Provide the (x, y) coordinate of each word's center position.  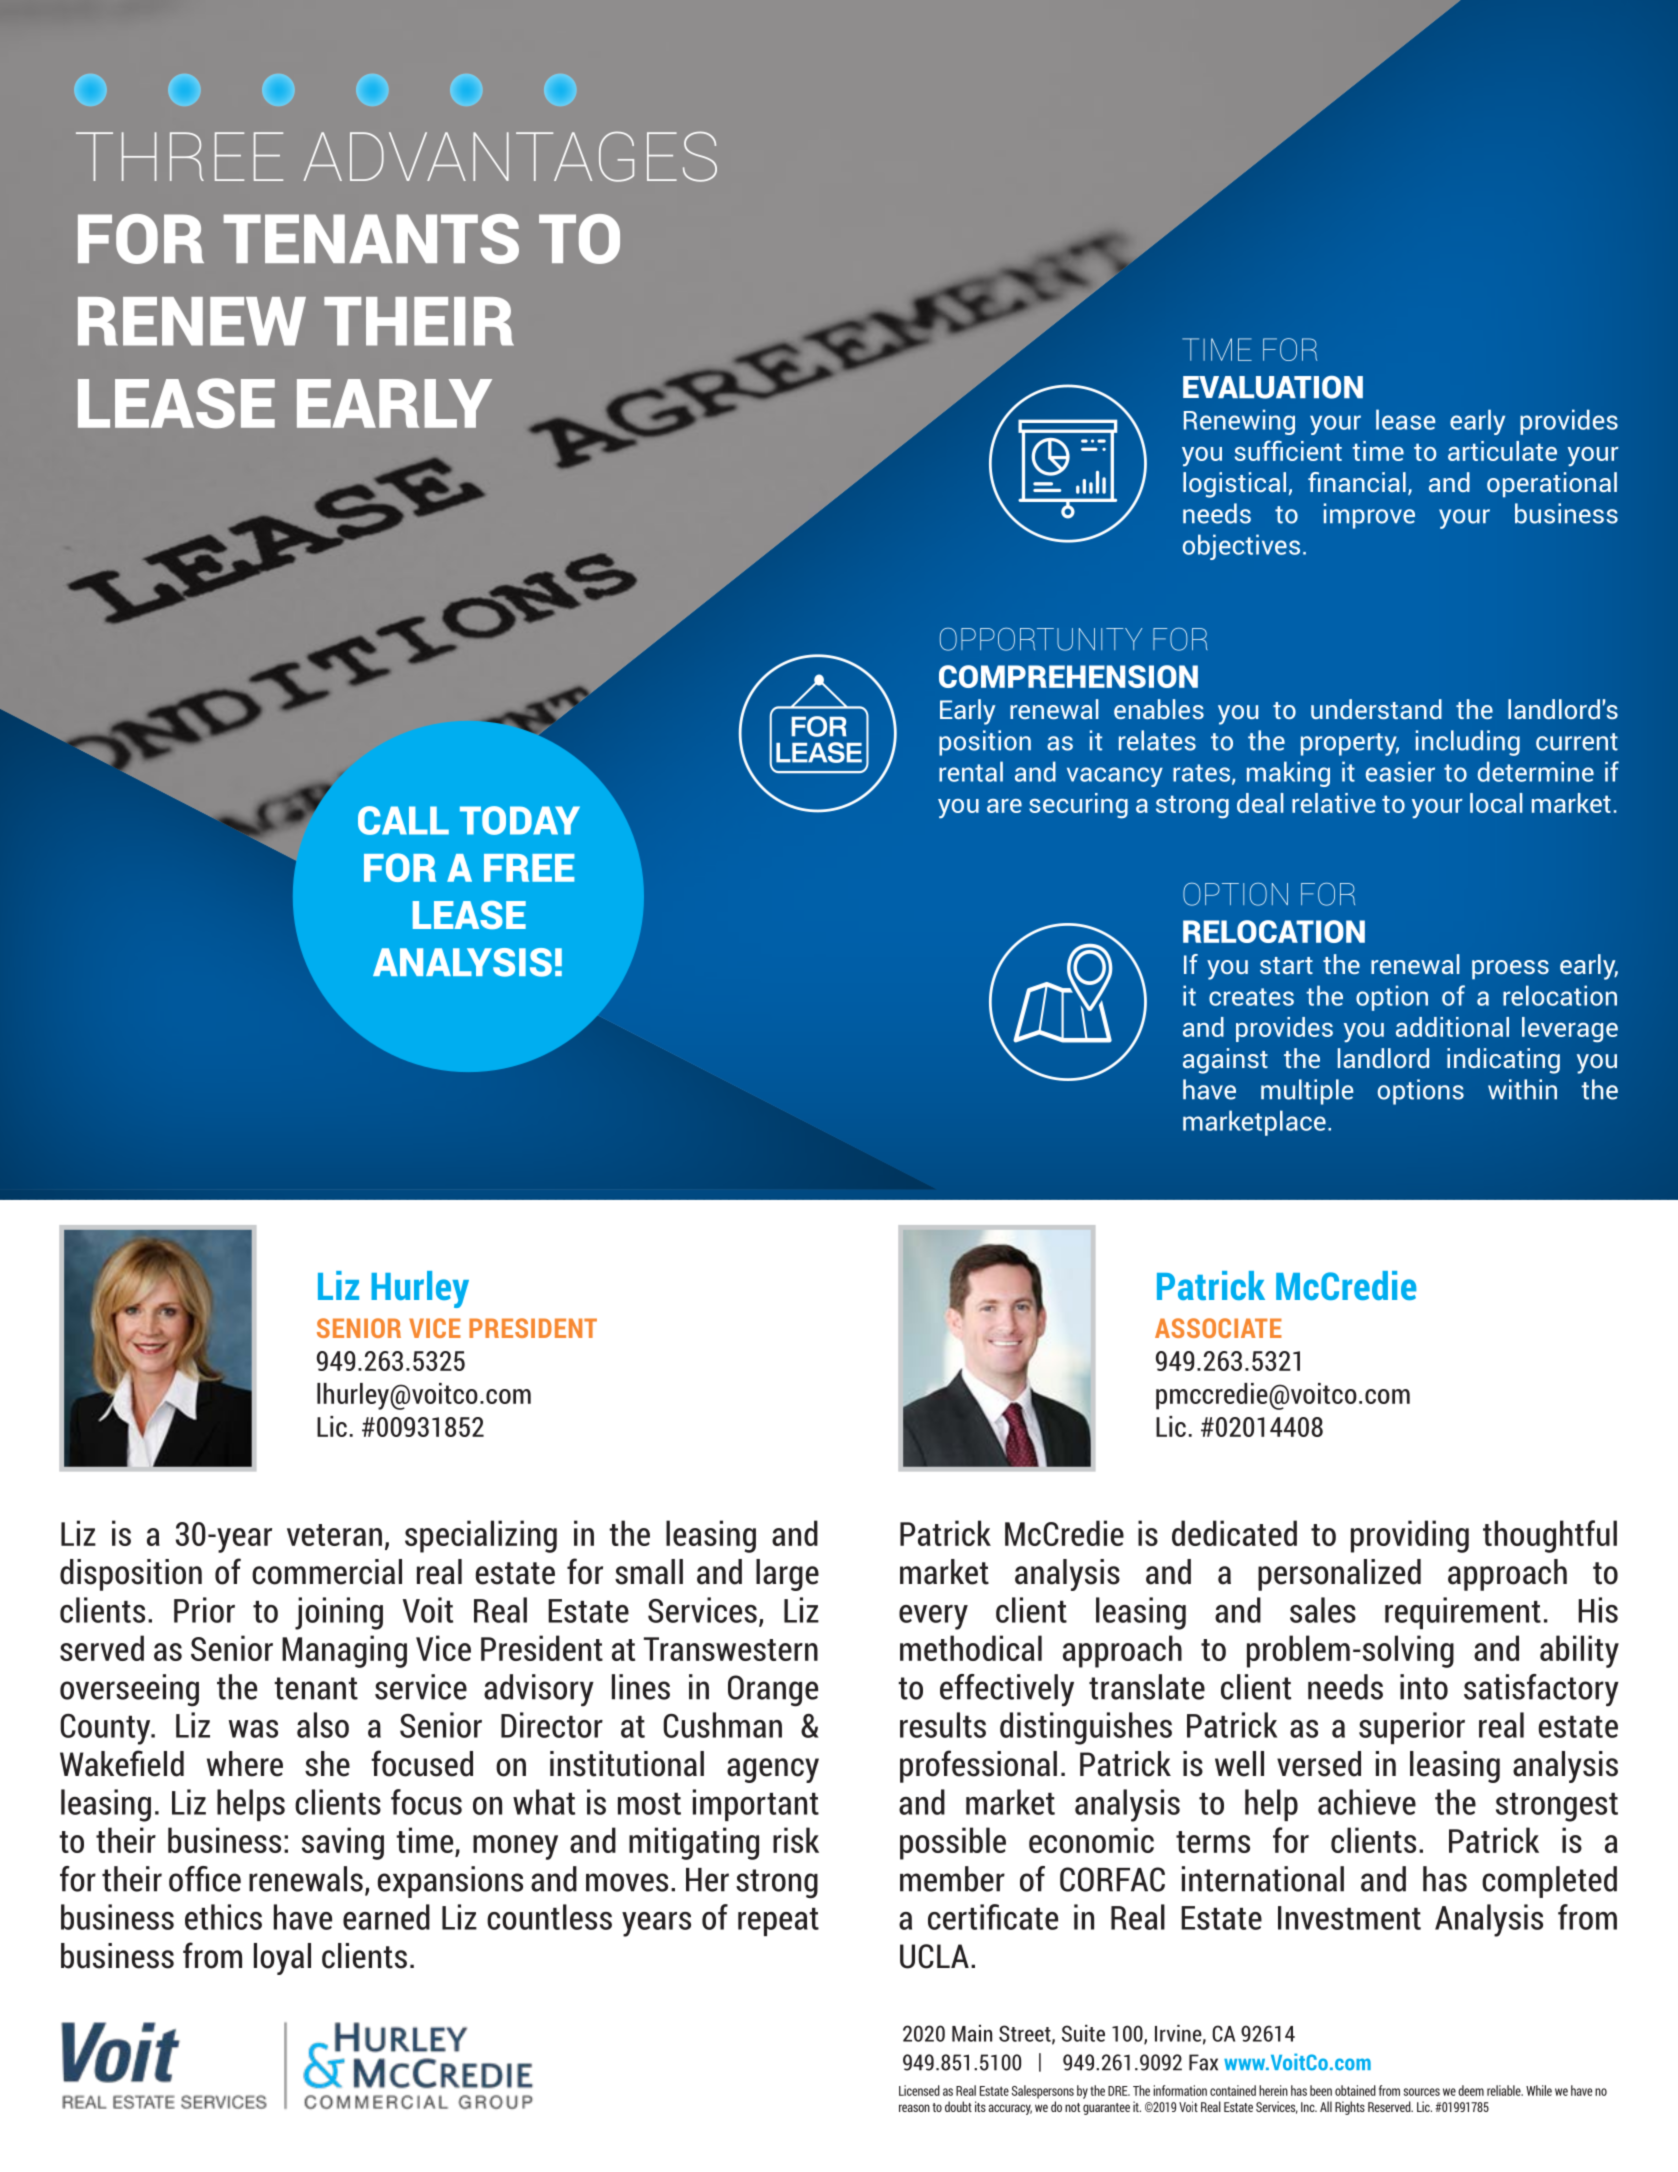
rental (971, 771)
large (787, 1575)
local (1496, 803)
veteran (334, 1535)
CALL (403, 820)
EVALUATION (1273, 387)
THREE (179, 156)
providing (1410, 1536)
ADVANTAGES (510, 156)
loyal (282, 1959)
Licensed (919, 2090)
